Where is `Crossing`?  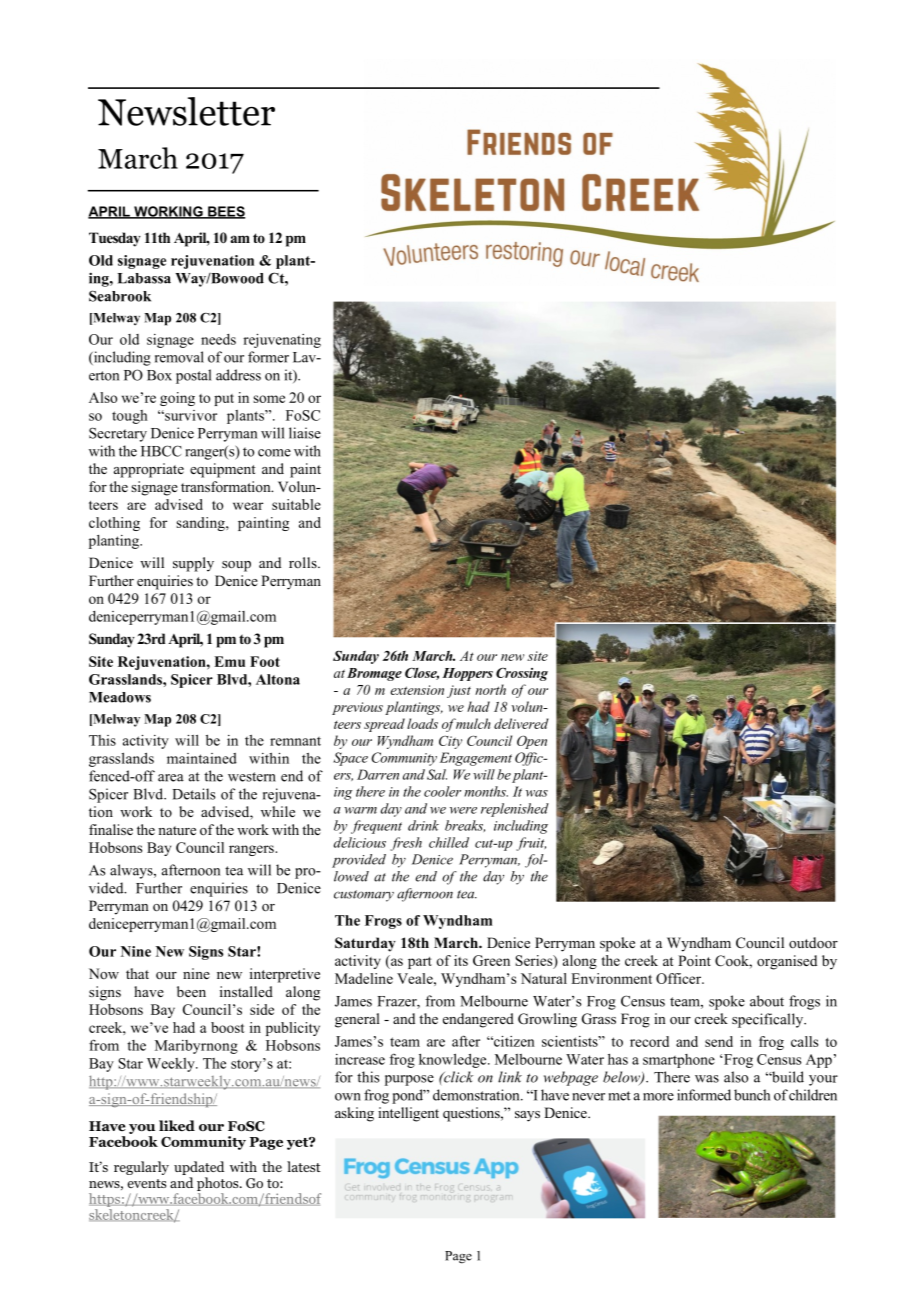
Crossing is located at coordinates (522, 674).
